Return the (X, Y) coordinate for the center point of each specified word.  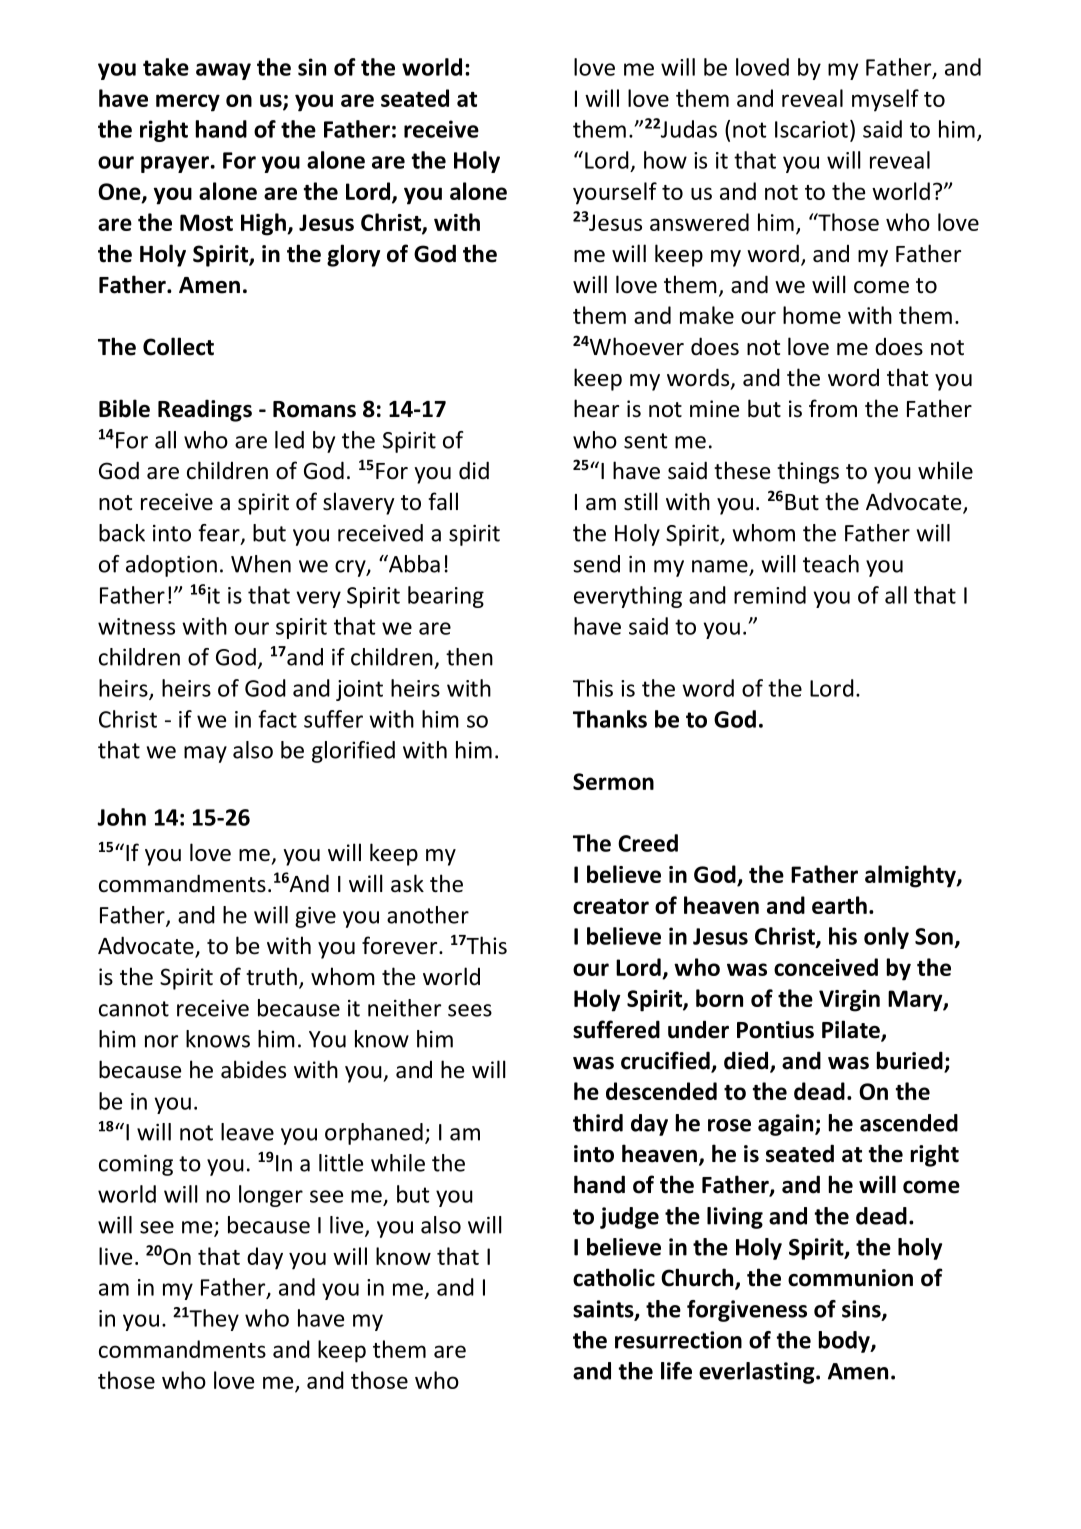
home (812, 315)
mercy (188, 103)
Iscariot (811, 129)
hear (596, 408)
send (596, 564)
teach (831, 564)
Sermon (613, 781)
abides (253, 1069)
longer (271, 1196)
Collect (178, 346)
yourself (615, 193)
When (261, 564)
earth (839, 905)
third (598, 1123)
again (787, 1125)
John (121, 817)
